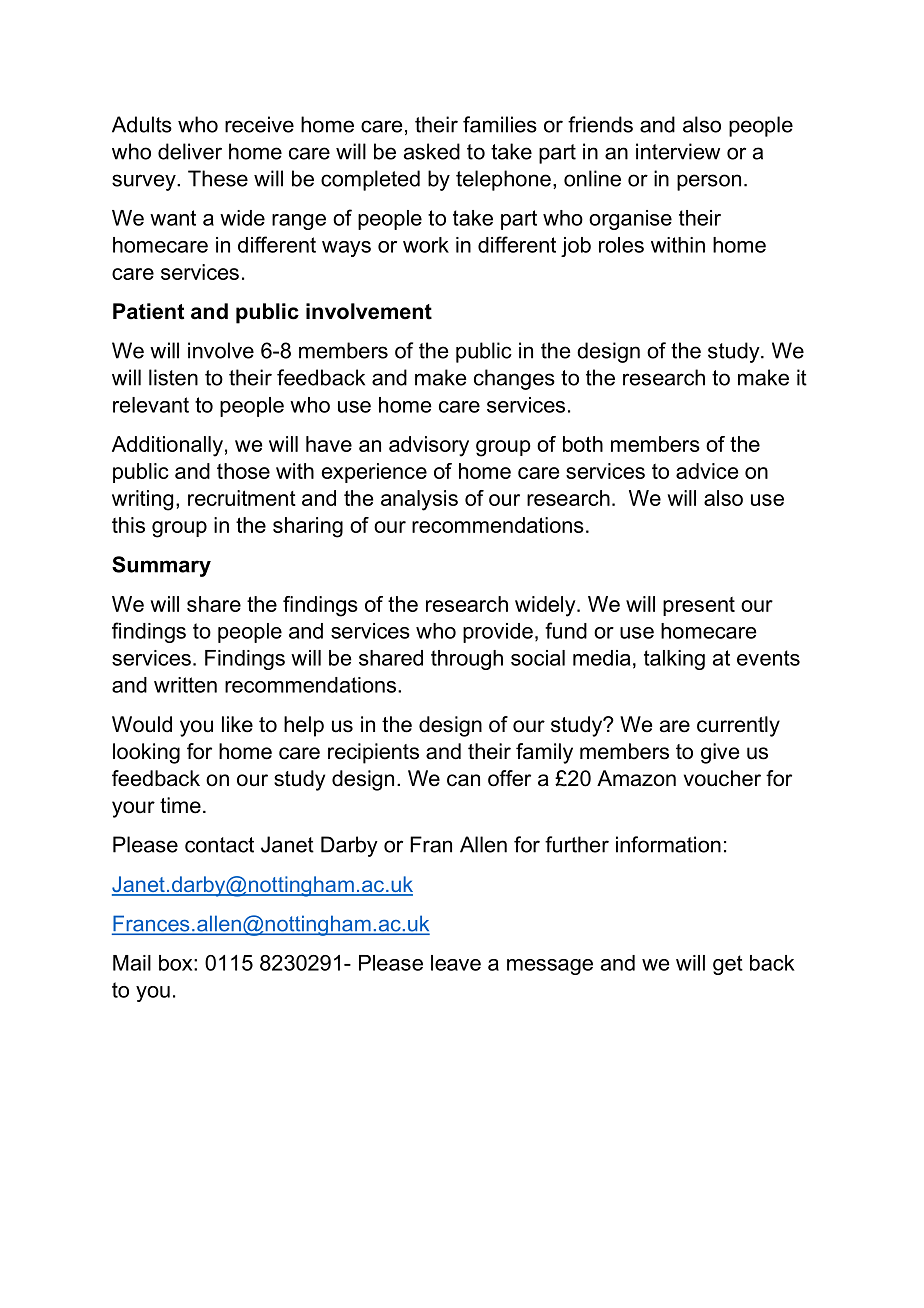 Image resolution: width=924 pixels, height=1308 pixels. I want to click on Mail, so click(132, 963).
